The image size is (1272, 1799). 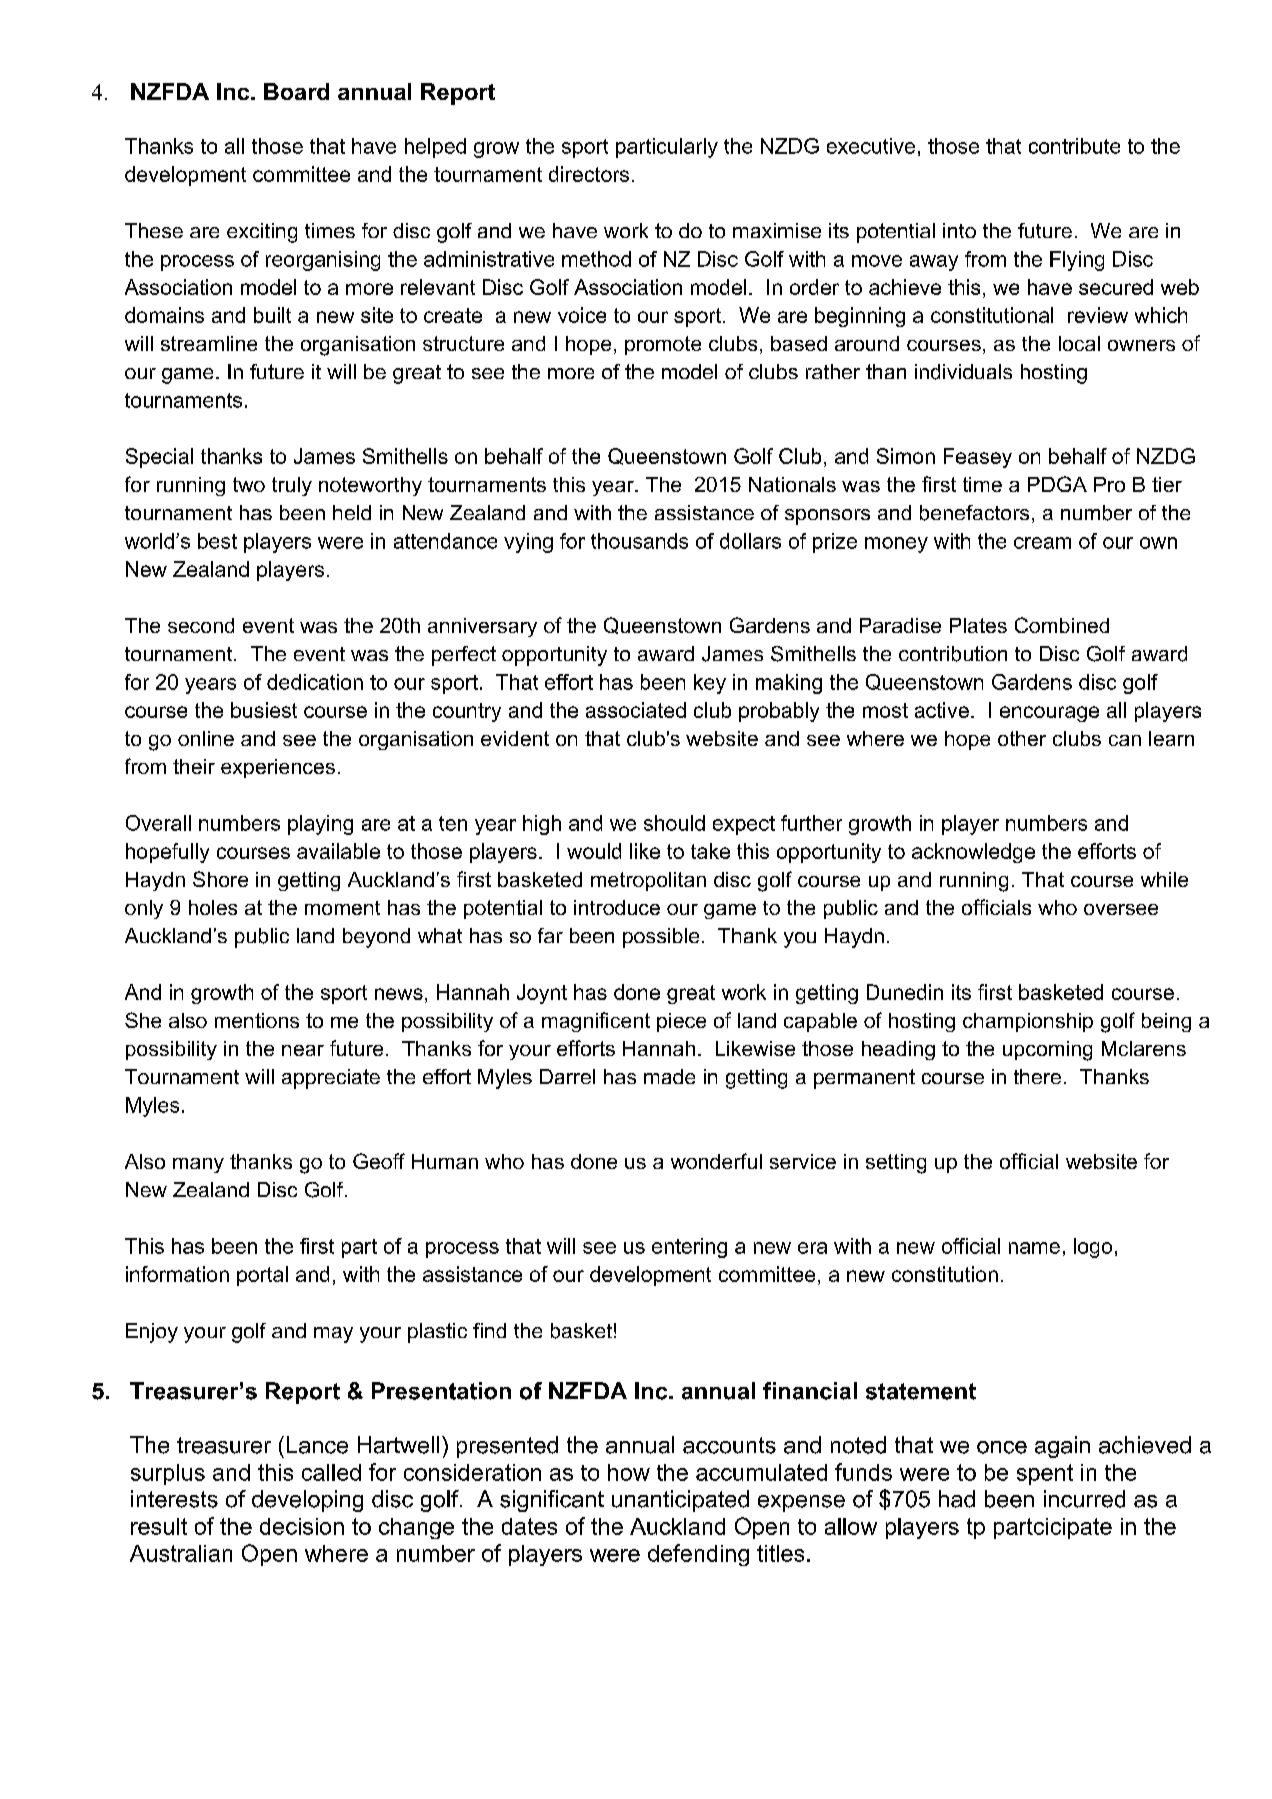 What do you see at coordinates (1074, 146) in the screenshot?
I see `contribute` at bounding box center [1074, 146].
